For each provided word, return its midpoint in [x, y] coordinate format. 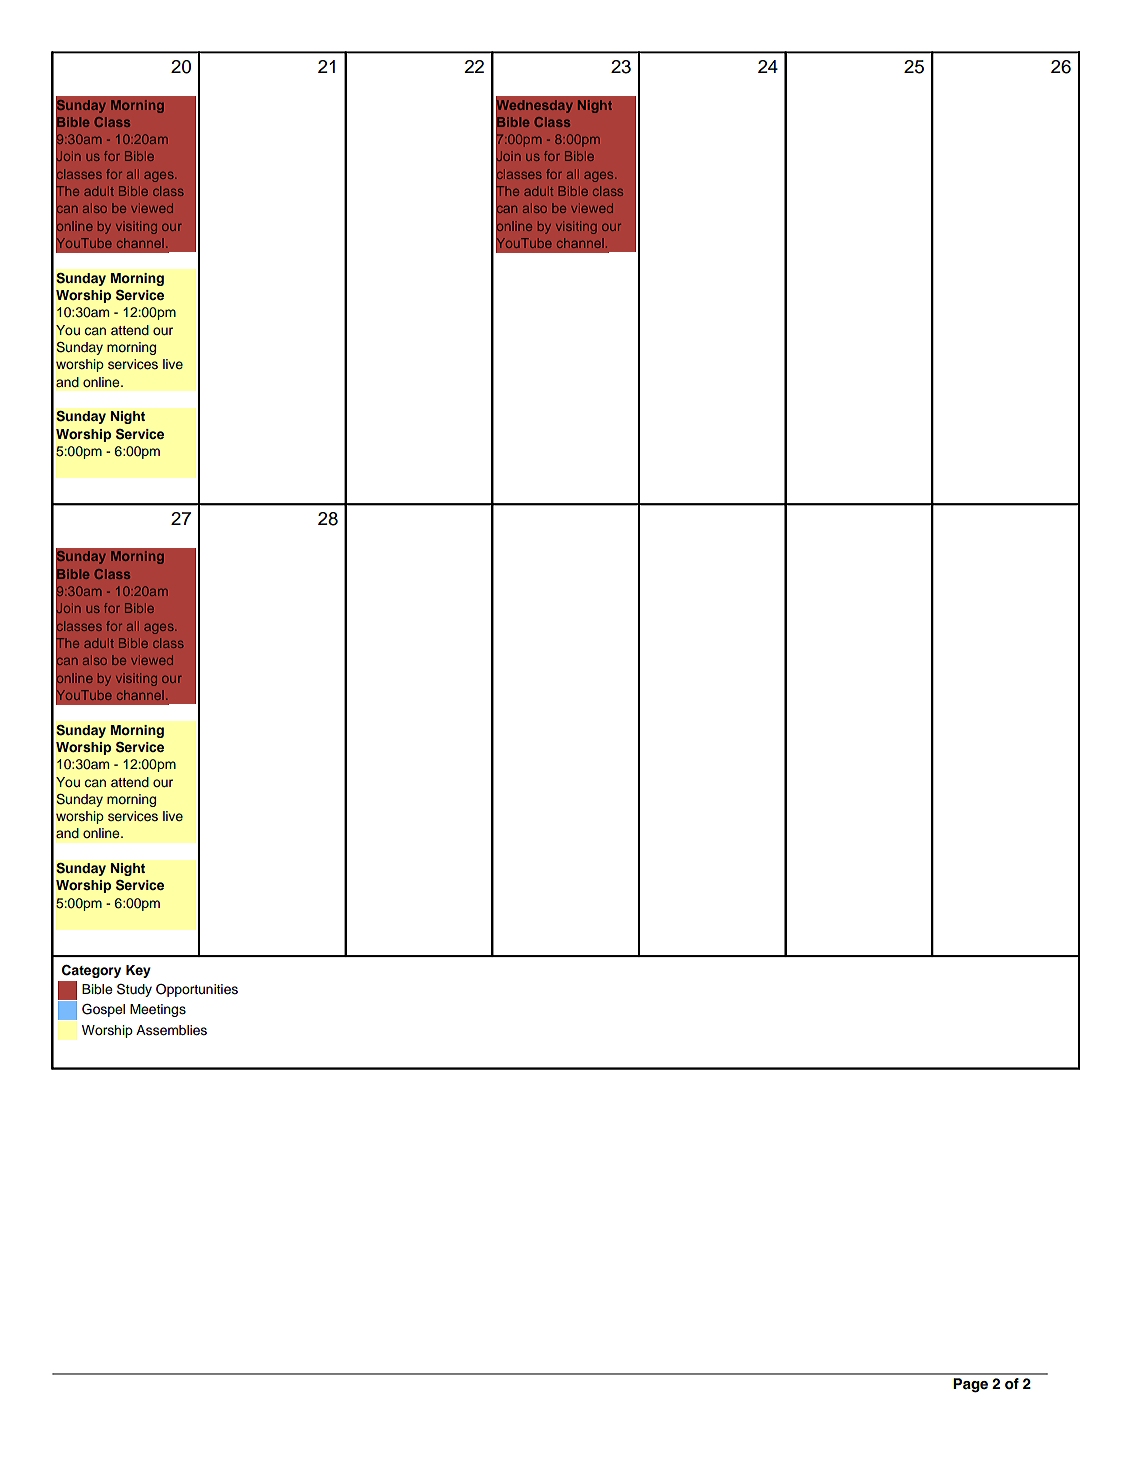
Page [970, 1385]
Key [138, 971]
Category [91, 971]
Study [134, 990]
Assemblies [171, 1030]
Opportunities [197, 990]
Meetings [158, 1010]
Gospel [103, 1010]
